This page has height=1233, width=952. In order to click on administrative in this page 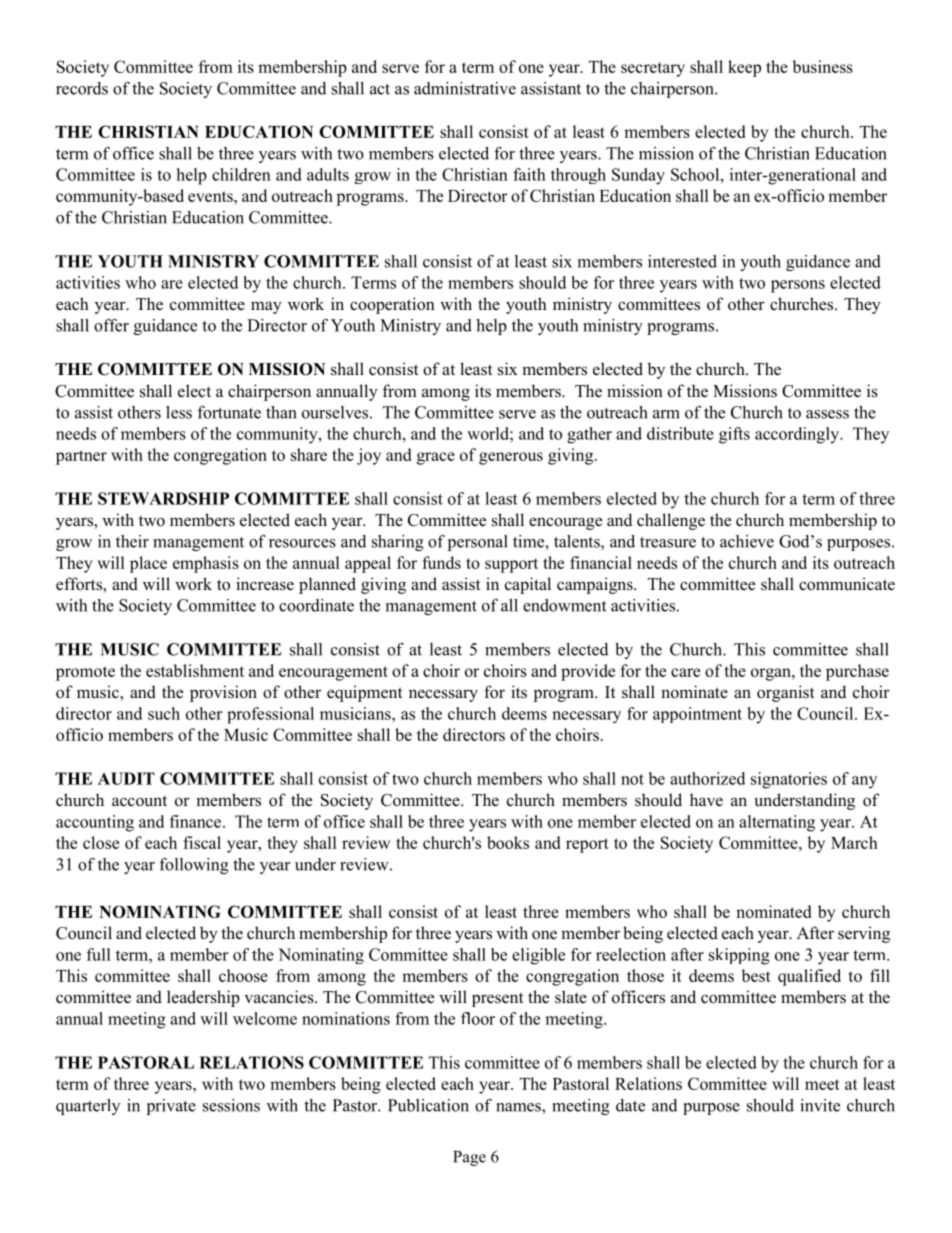, I will do `click(465, 88)`.
